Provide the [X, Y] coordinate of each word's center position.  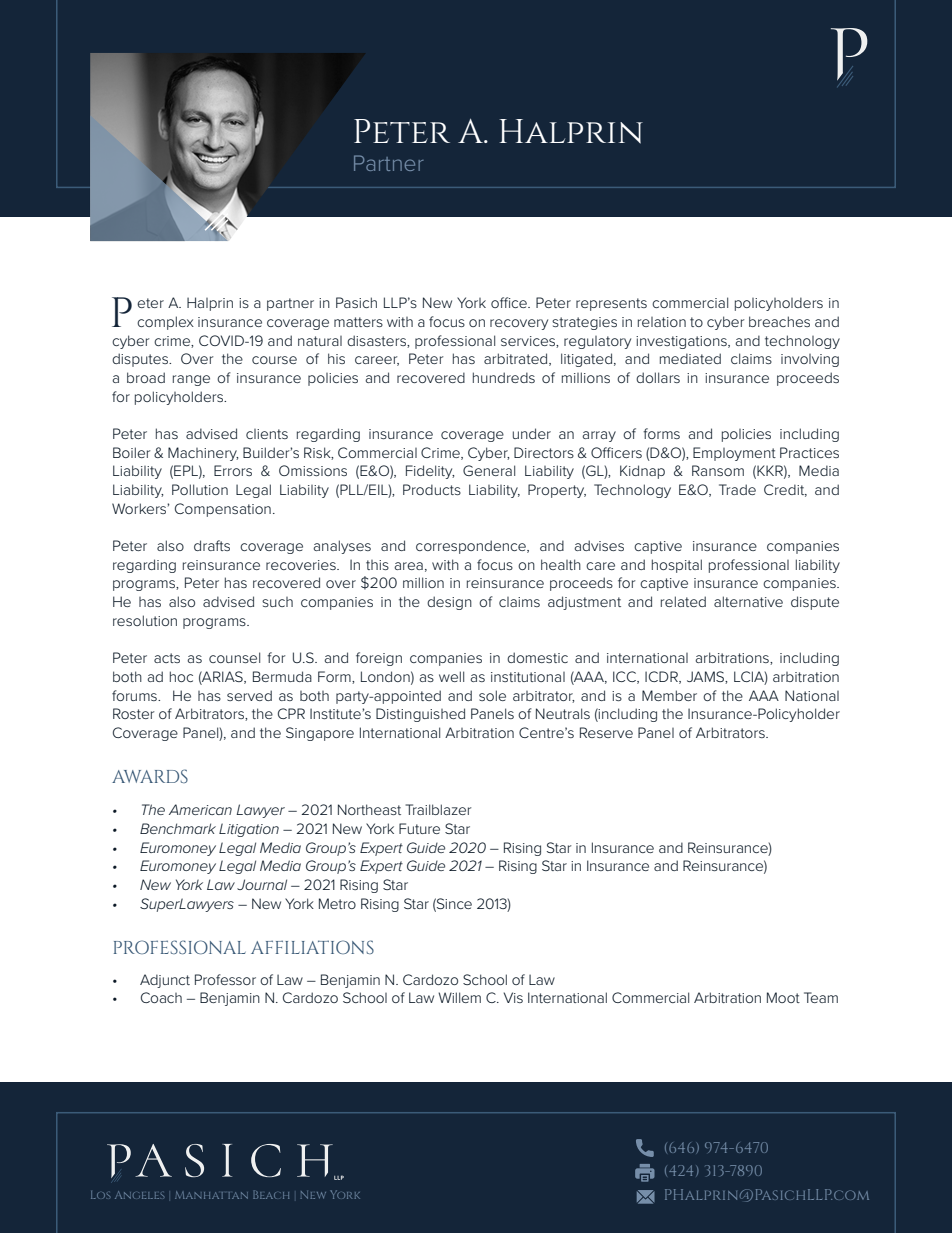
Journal [262, 884]
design [449, 603]
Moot [783, 997]
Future [419, 828]
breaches [779, 321]
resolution [145, 620]
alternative [748, 601]
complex [165, 323]
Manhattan [211, 1195]
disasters [377, 341]
